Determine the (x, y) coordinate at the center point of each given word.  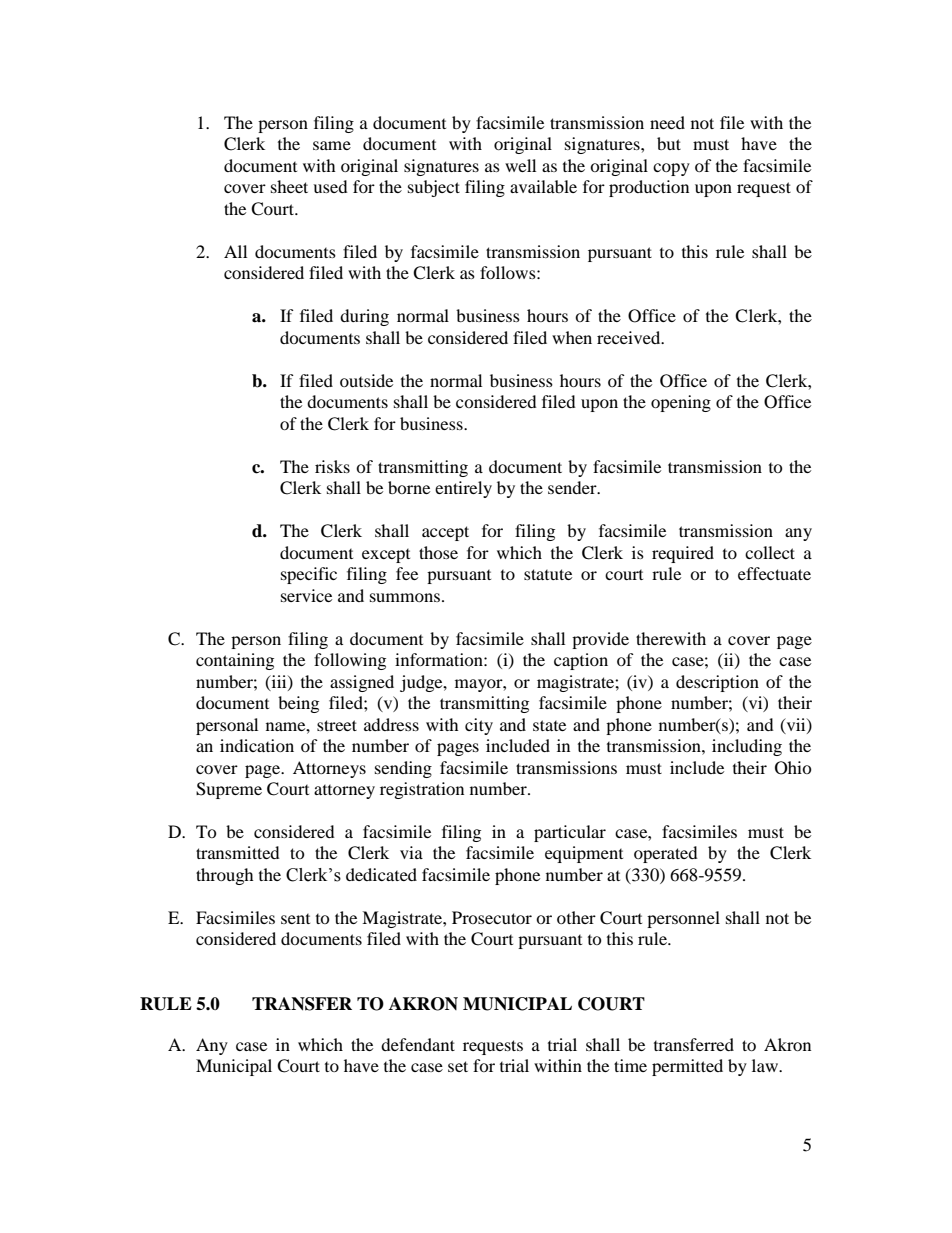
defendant (418, 1044)
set (458, 1066)
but (669, 143)
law (766, 1065)
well (520, 165)
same (332, 145)
